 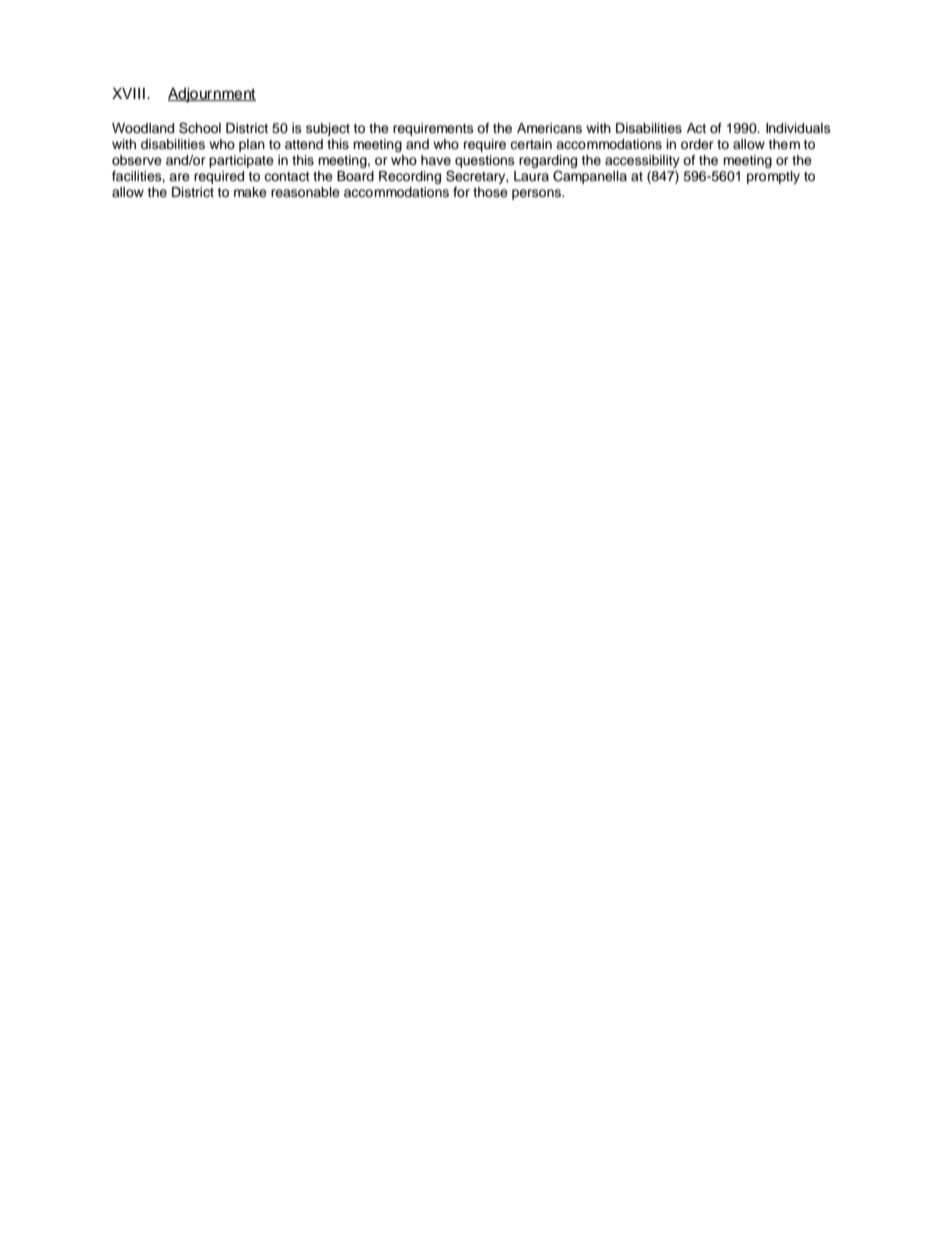 I want to click on persons, so click(x=537, y=194).
